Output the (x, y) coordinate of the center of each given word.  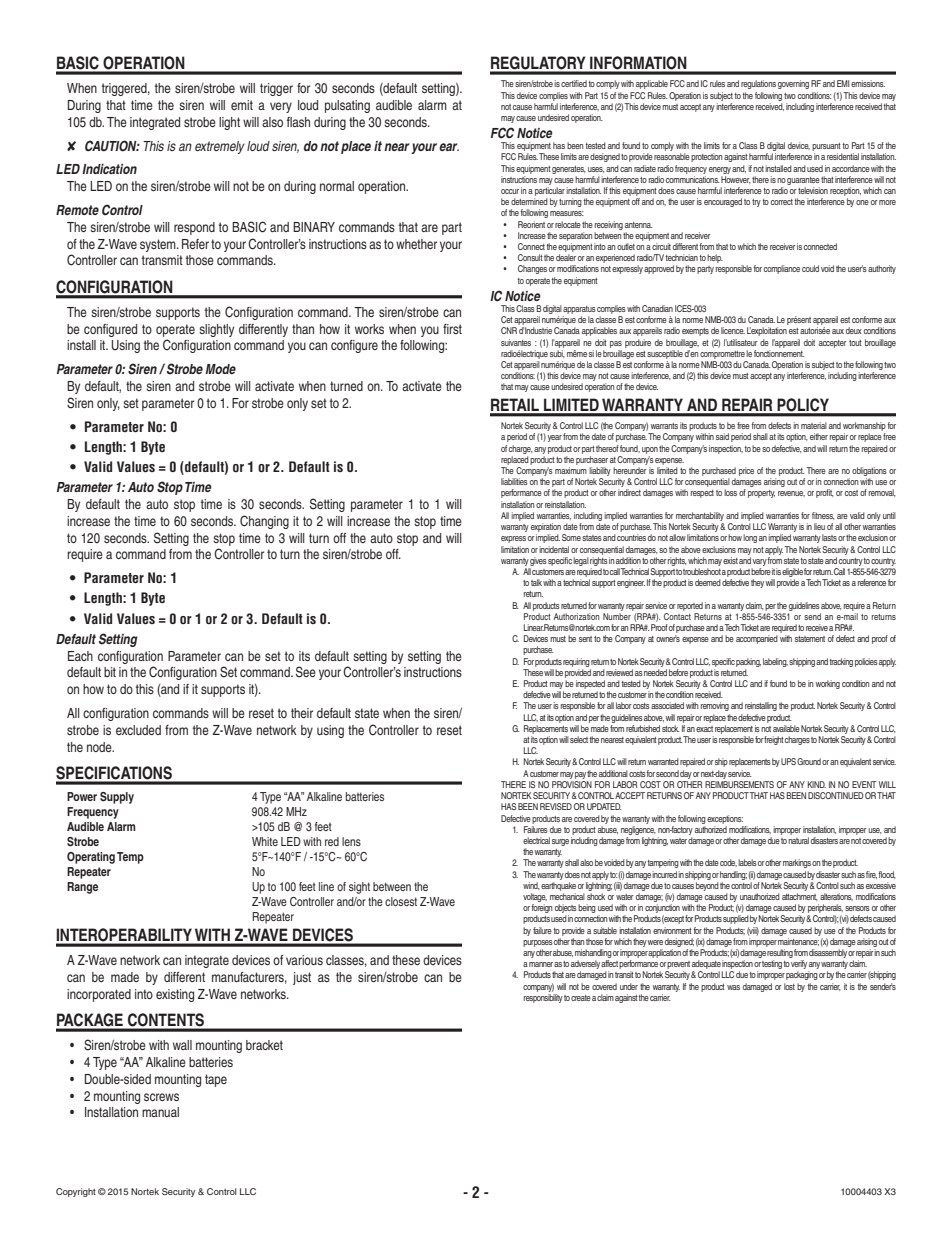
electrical (536, 840)
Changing (264, 522)
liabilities (514, 481)
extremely (220, 147)
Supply (117, 798)
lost (789, 986)
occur (510, 191)
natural (798, 840)
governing (793, 84)
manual (160, 1112)
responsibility (543, 998)
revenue (791, 494)
